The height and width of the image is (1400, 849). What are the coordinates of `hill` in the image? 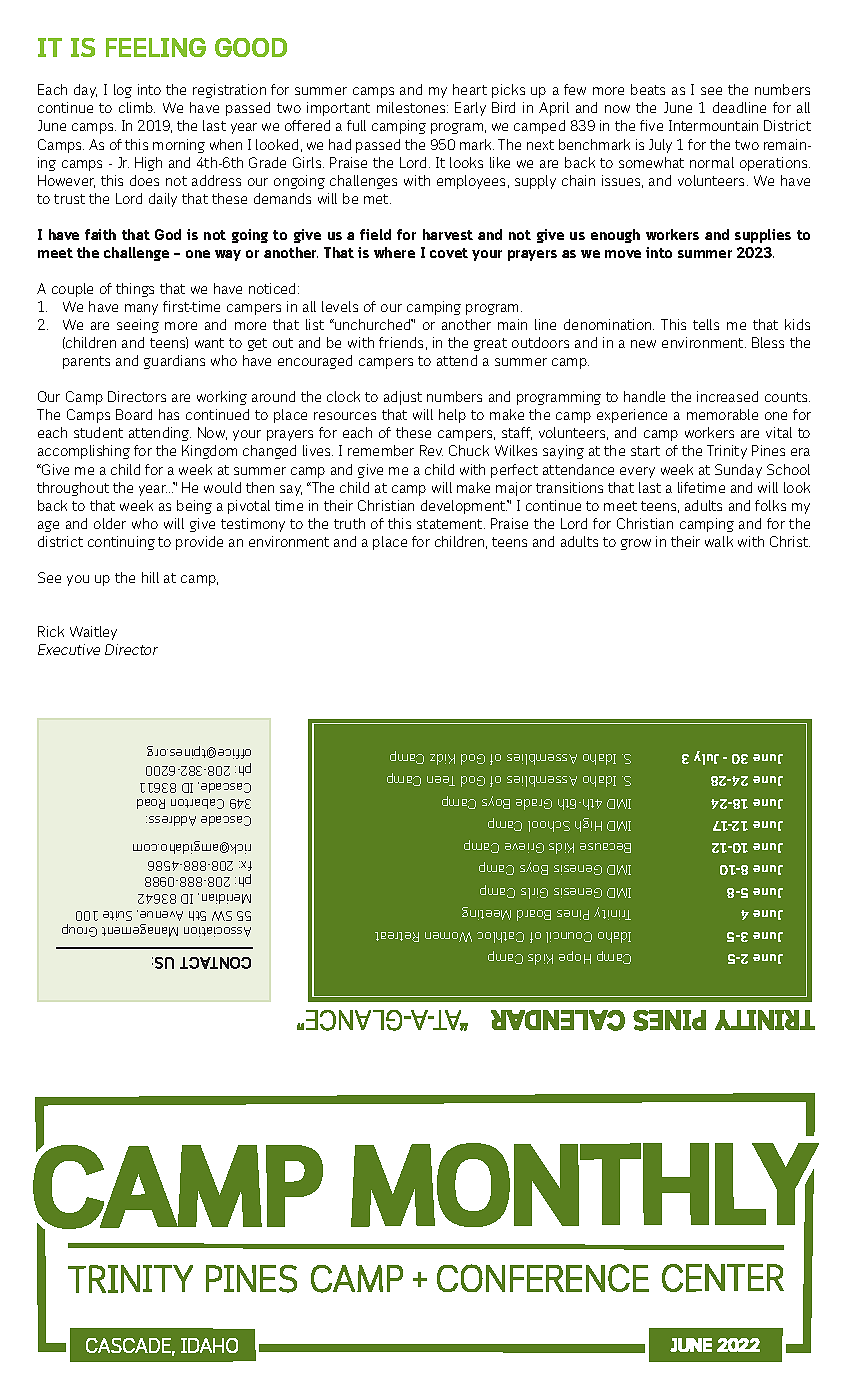 It's located at (150, 577).
